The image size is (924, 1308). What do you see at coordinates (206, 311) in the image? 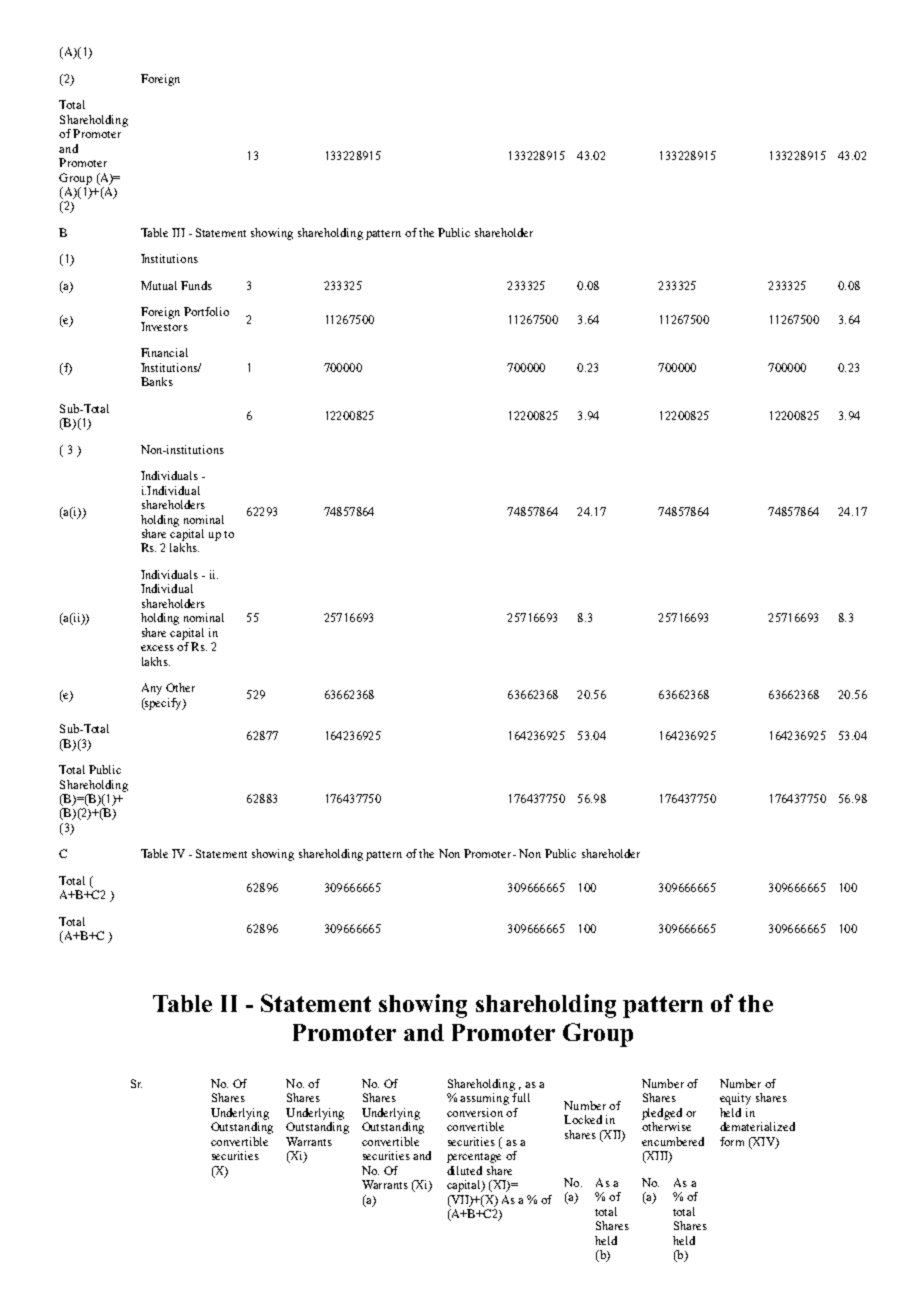
I see `Portfolio` at bounding box center [206, 311].
